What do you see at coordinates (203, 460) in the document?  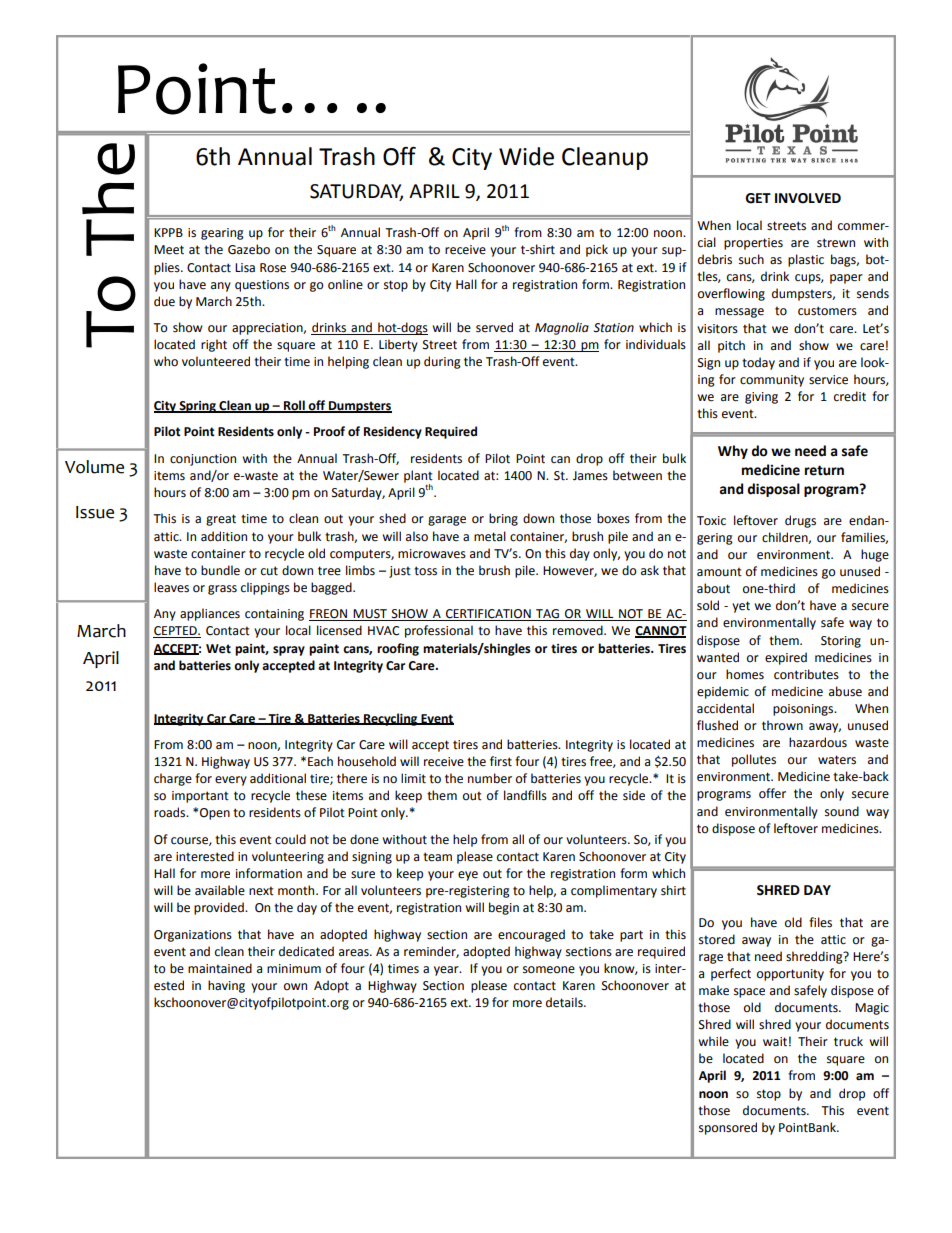 I see `conjunction` at bounding box center [203, 460].
